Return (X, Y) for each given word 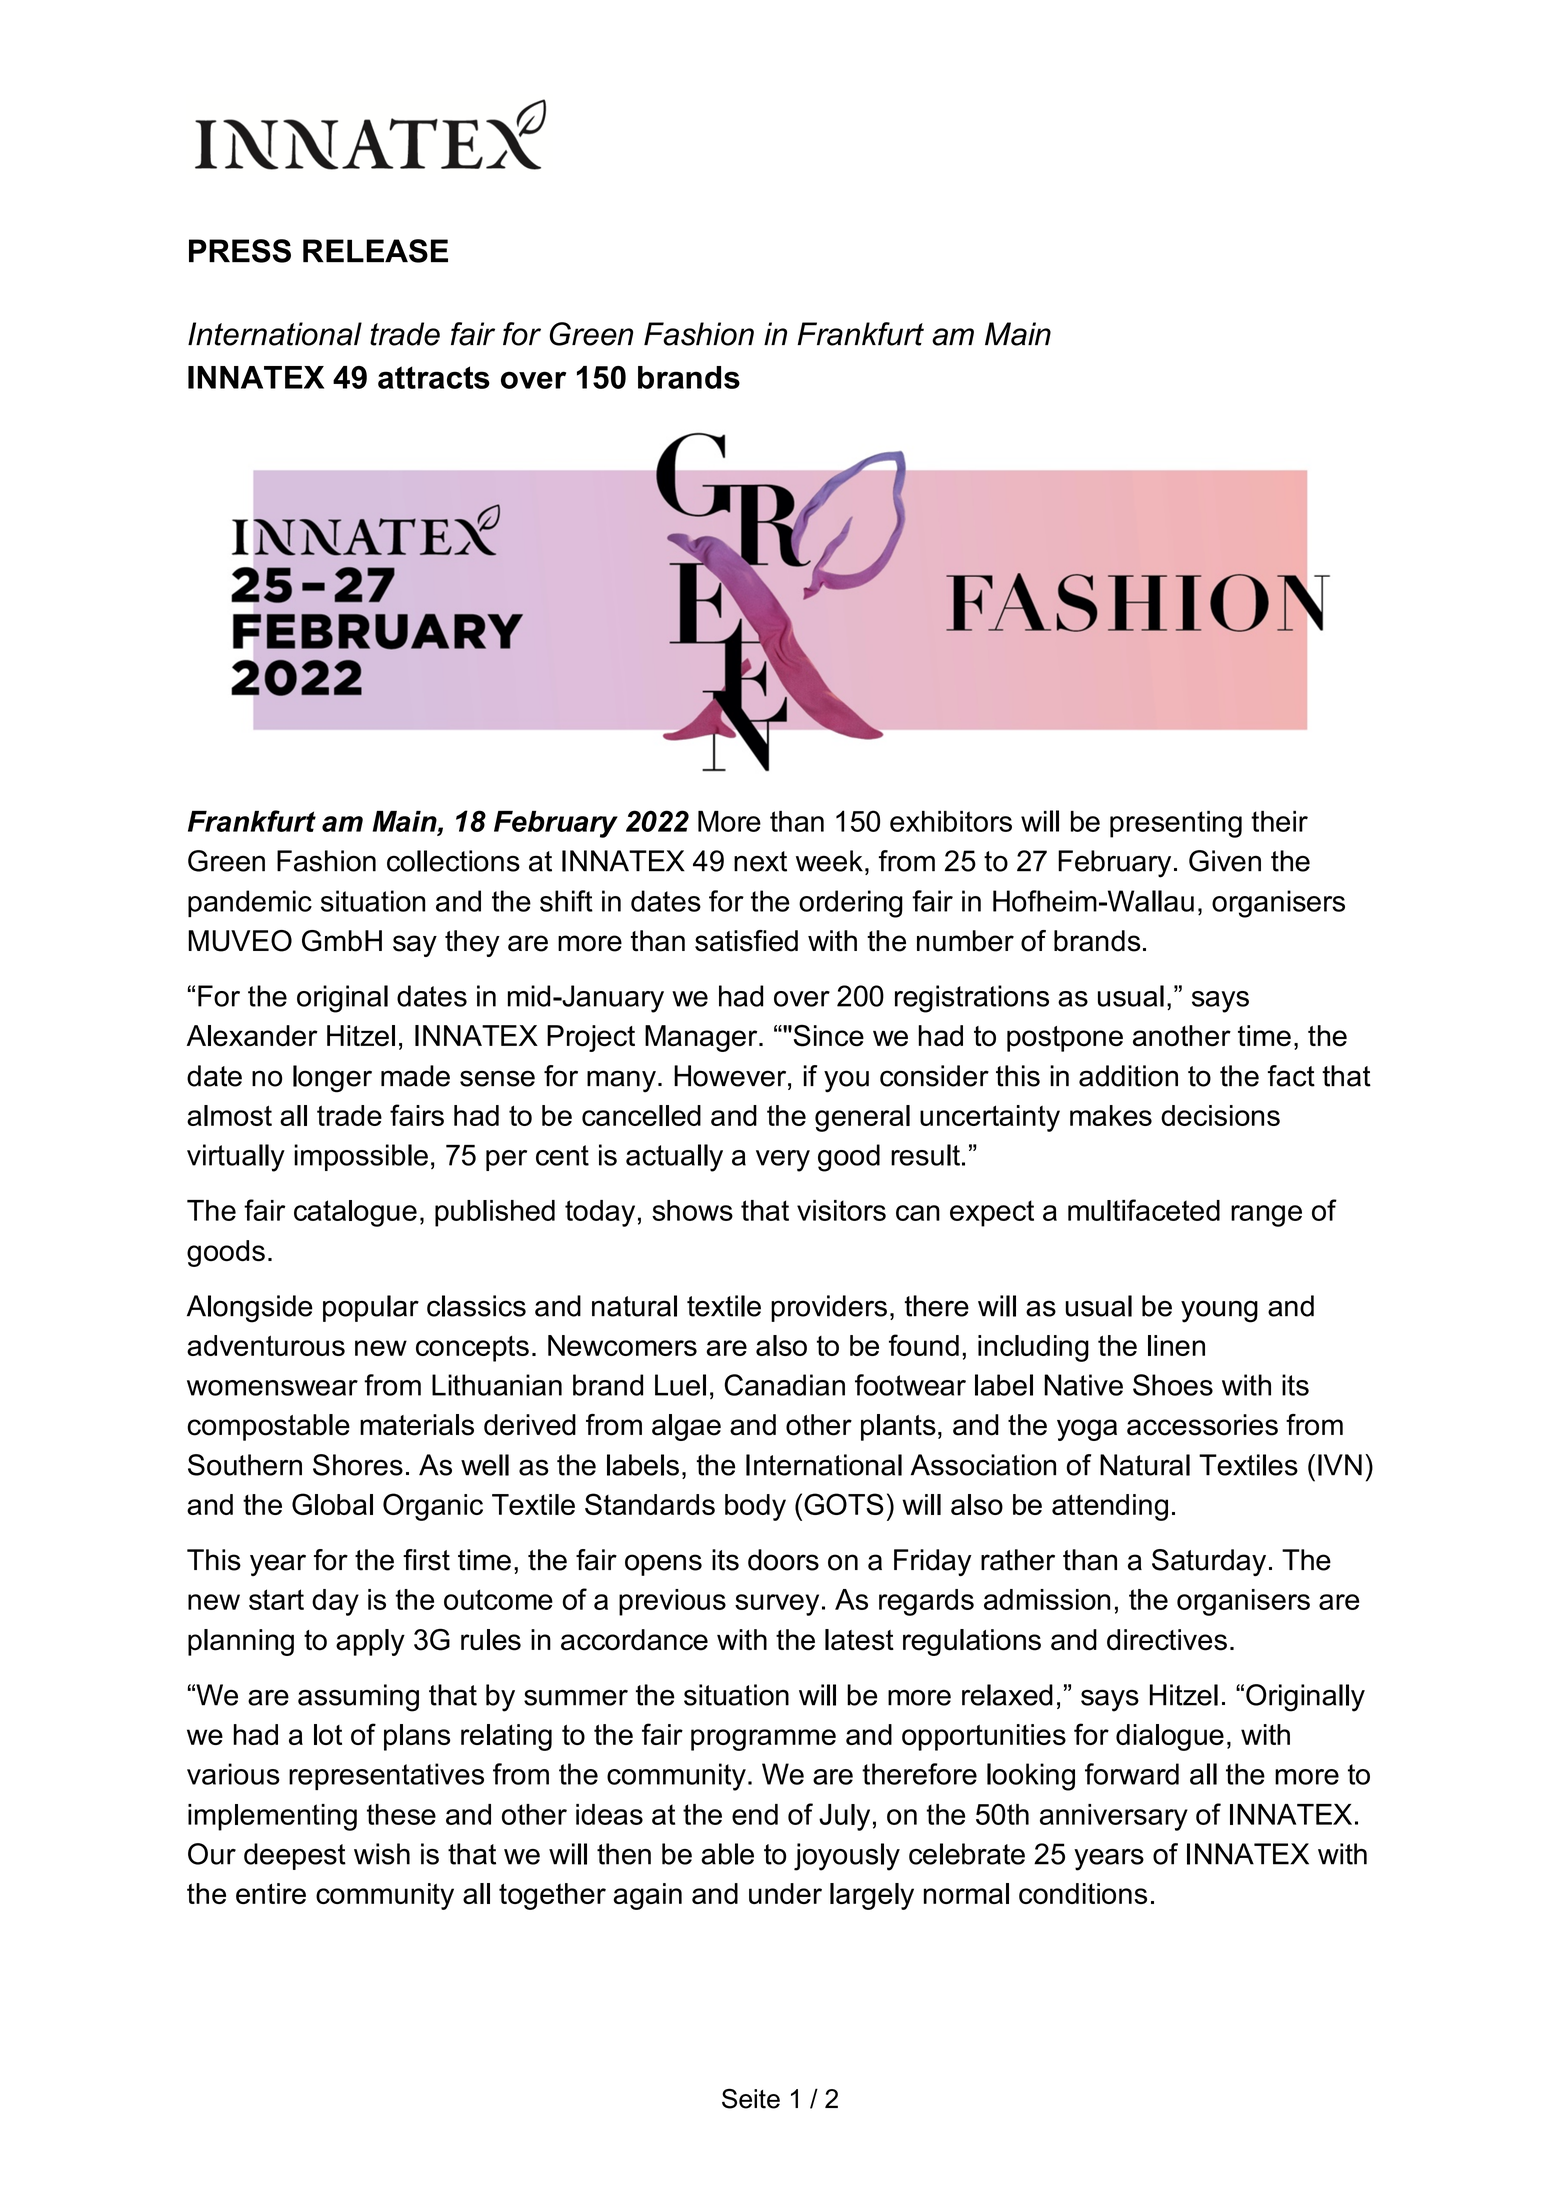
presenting (1176, 824)
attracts (434, 377)
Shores (358, 1465)
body (755, 1507)
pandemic (250, 903)
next (760, 861)
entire (271, 1893)
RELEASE (375, 251)
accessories (1202, 1425)
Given (1225, 861)
